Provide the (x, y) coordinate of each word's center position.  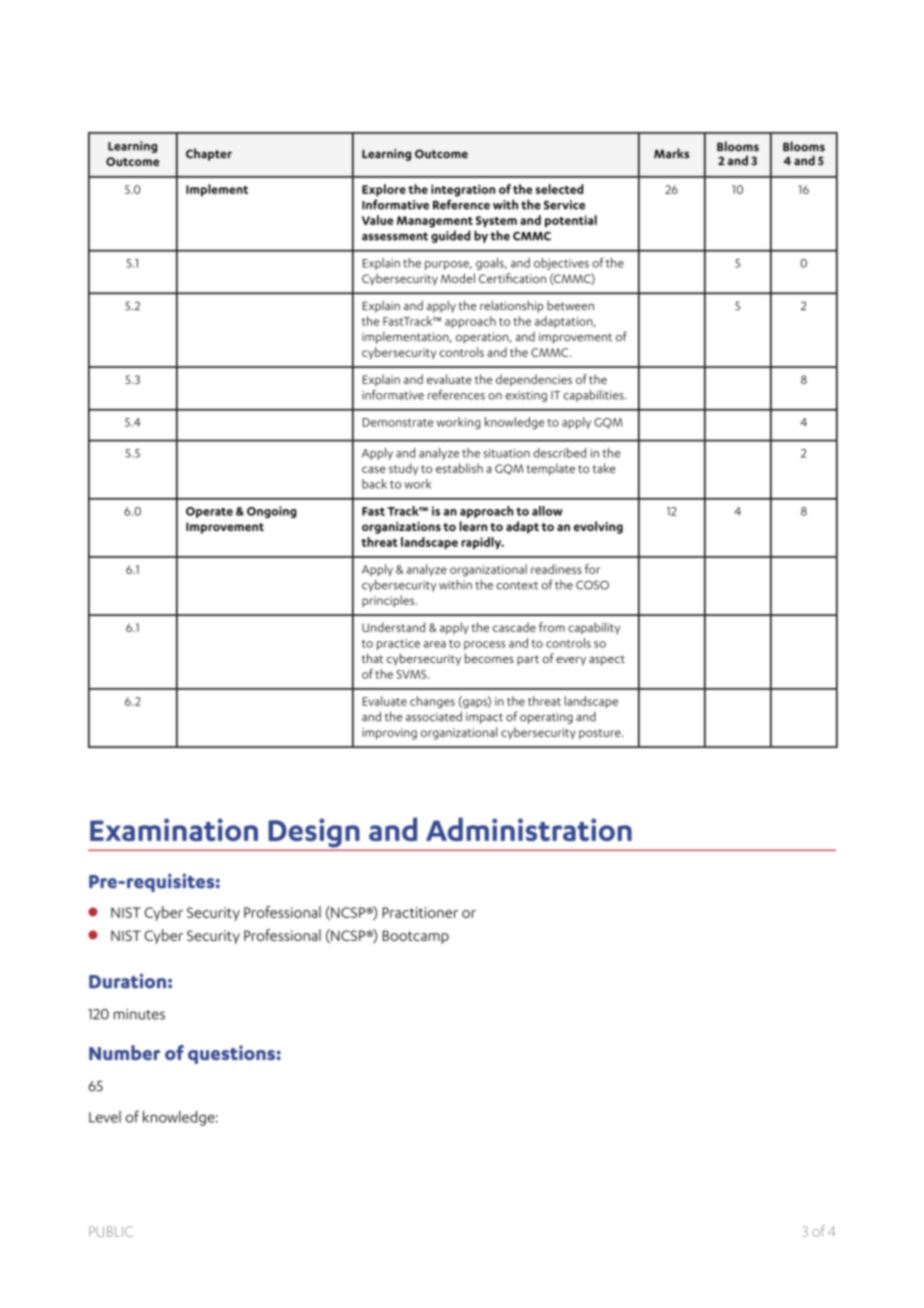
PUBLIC (111, 1231)
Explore (384, 190)
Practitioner (420, 912)
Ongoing (272, 512)
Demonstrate (398, 422)
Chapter (209, 154)
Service (564, 205)
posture (601, 734)
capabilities (594, 396)
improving (389, 734)
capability (594, 628)
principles (389, 601)
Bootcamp (416, 937)
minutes (139, 1014)
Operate (209, 512)
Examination (174, 829)
